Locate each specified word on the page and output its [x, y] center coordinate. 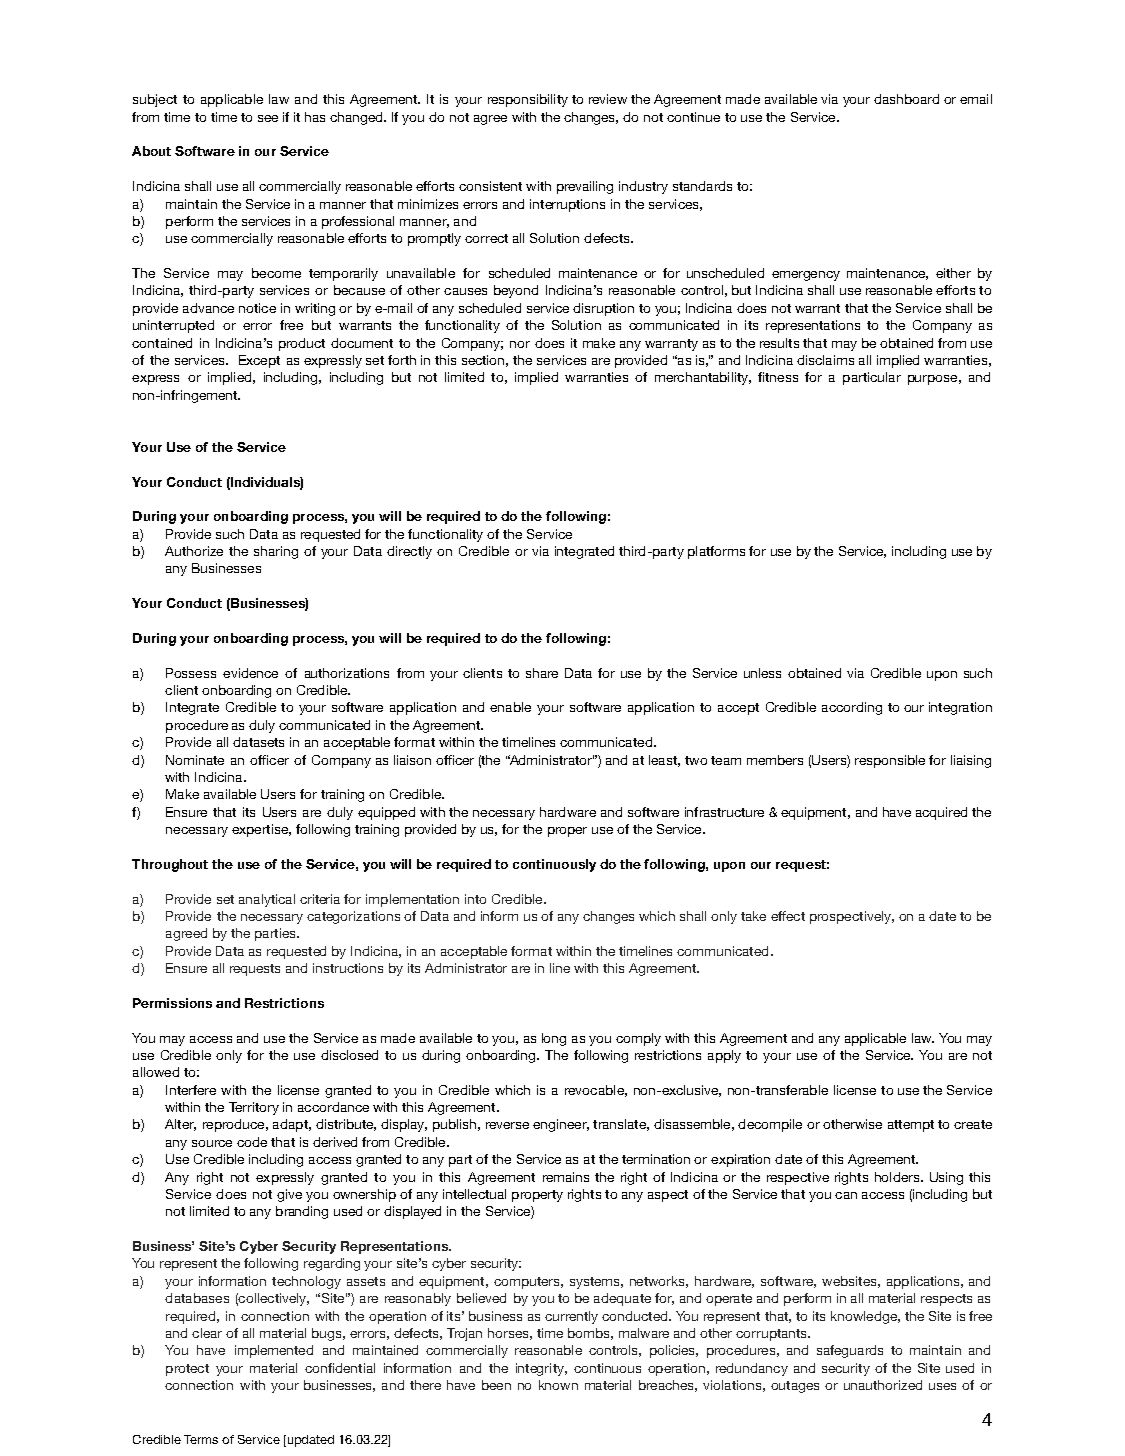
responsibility [528, 100]
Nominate [195, 760]
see [268, 118]
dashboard [906, 99]
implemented [274, 1351]
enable [510, 707]
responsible [890, 761]
